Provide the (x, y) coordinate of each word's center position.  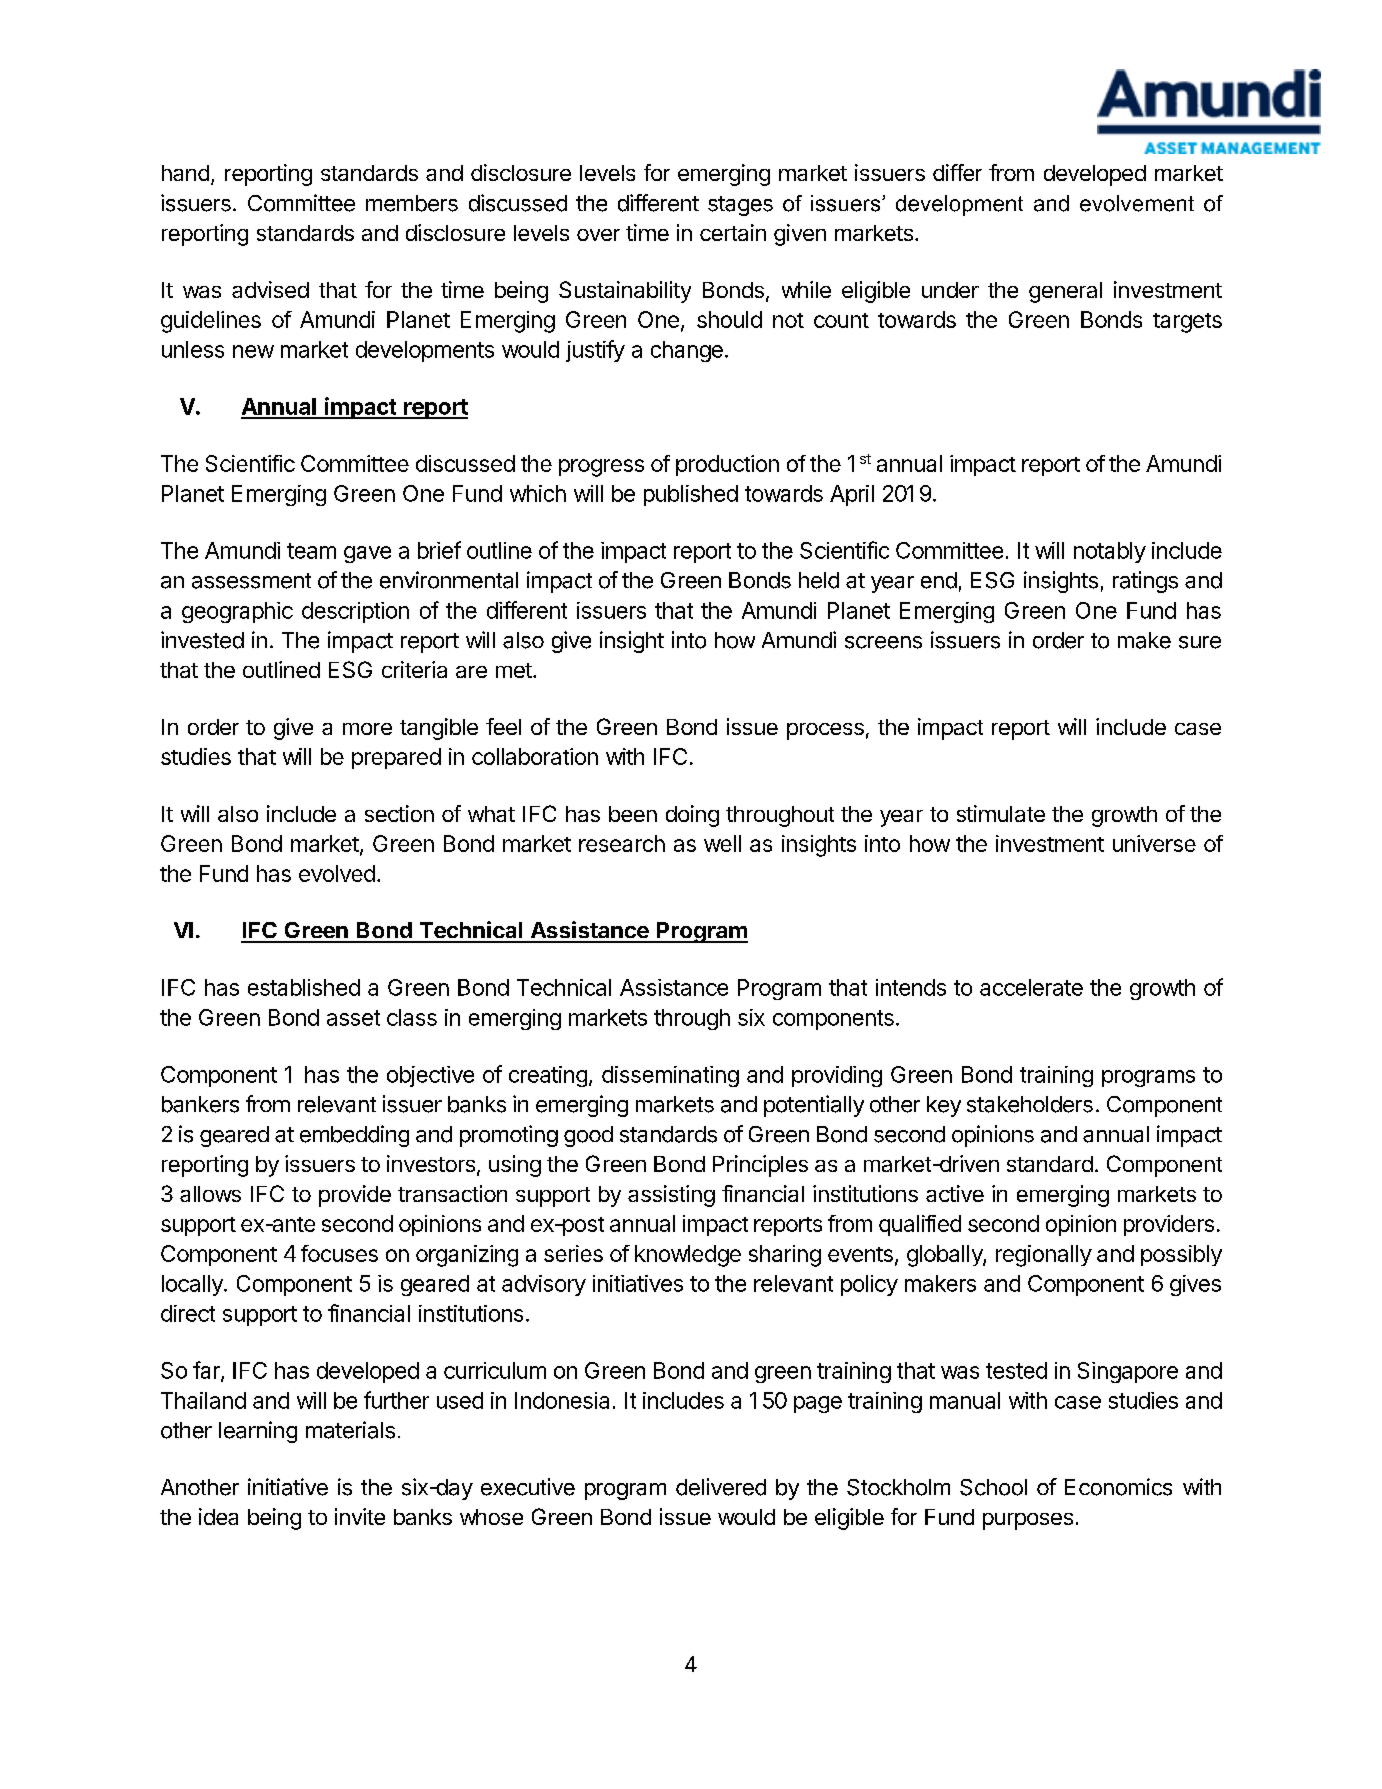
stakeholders (1030, 1104)
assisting (671, 1196)
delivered (721, 1487)
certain (733, 232)
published (691, 495)
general (1065, 292)
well (722, 843)
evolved (337, 873)
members (412, 203)
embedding (354, 1136)
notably (1110, 552)
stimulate (1001, 813)
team (311, 551)
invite (360, 1516)
